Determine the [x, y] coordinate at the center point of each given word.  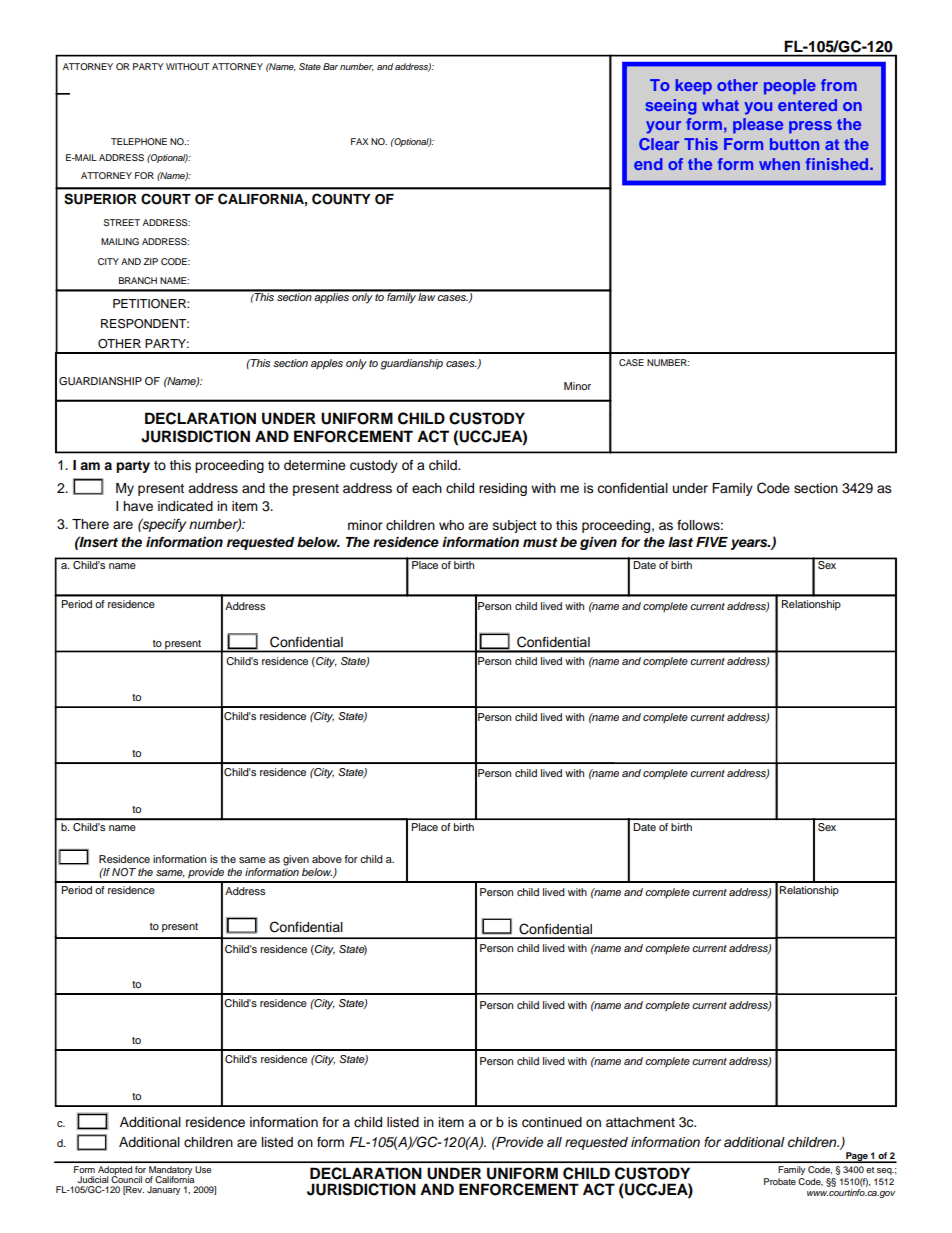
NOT [124, 872]
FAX [359, 141]
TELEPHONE [139, 141]
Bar [330, 66]
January [163, 1190]
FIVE [712, 542]
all [554, 1142]
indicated [185, 506]
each [427, 488]
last [680, 542]
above [327, 859]
